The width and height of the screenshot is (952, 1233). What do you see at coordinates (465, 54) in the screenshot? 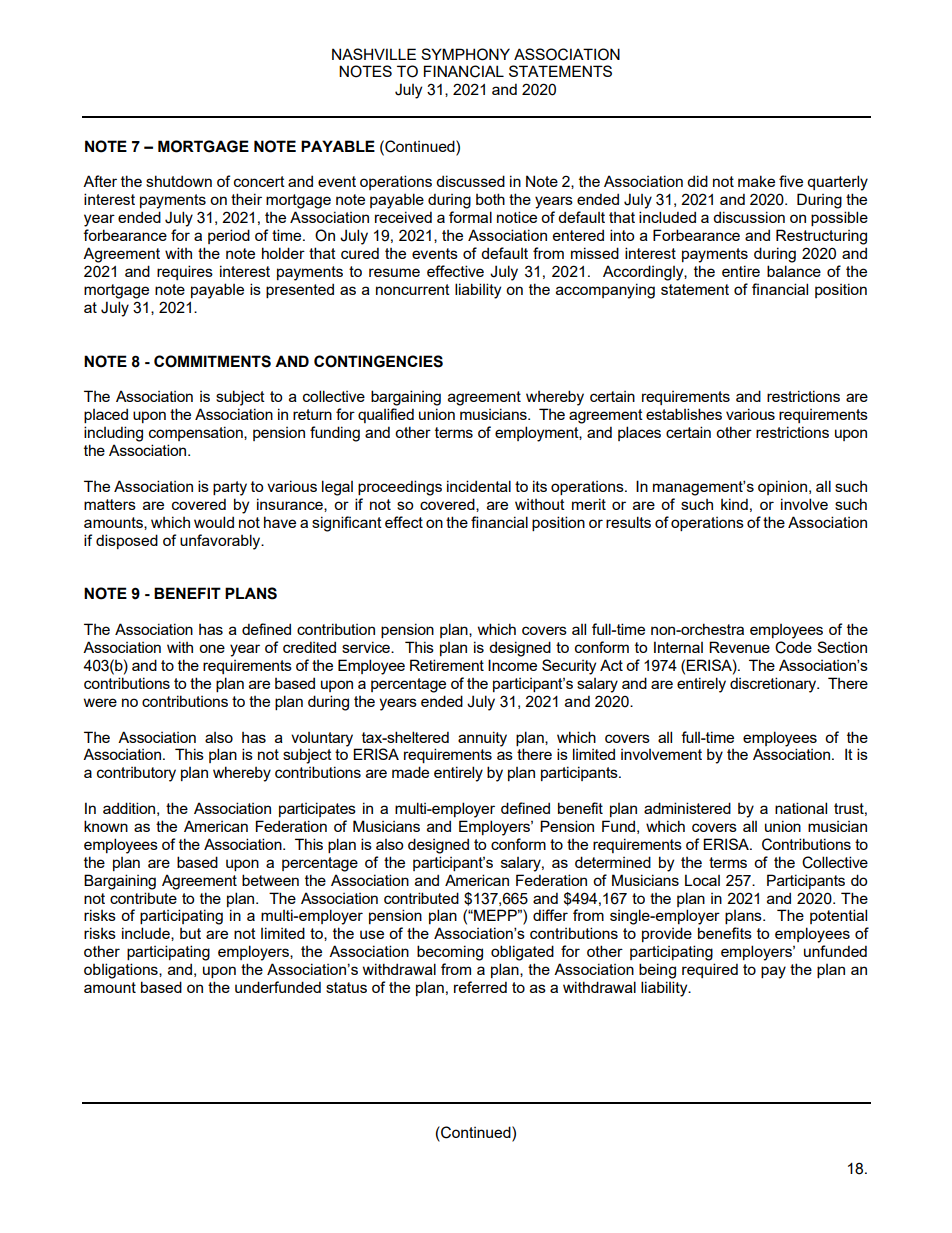
I see `SYMPHONY` at bounding box center [465, 54].
